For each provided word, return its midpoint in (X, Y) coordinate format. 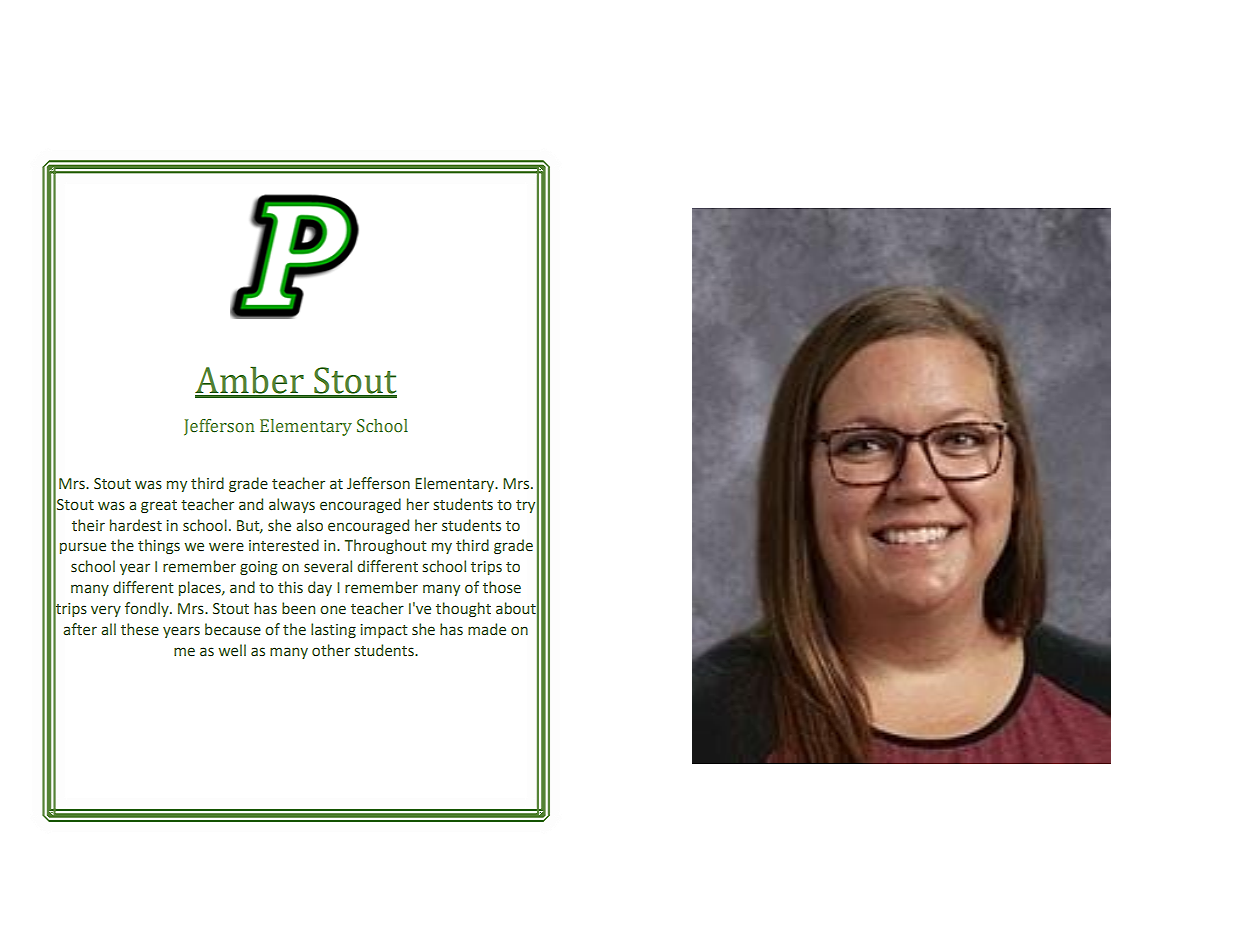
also (309, 525)
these (140, 629)
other (331, 650)
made (487, 629)
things (159, 546)
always (292, 505)
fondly (148, 609)
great (159, 506)
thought (463, 609)
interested (284, 545)
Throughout (386, 546)
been (298, 608)
